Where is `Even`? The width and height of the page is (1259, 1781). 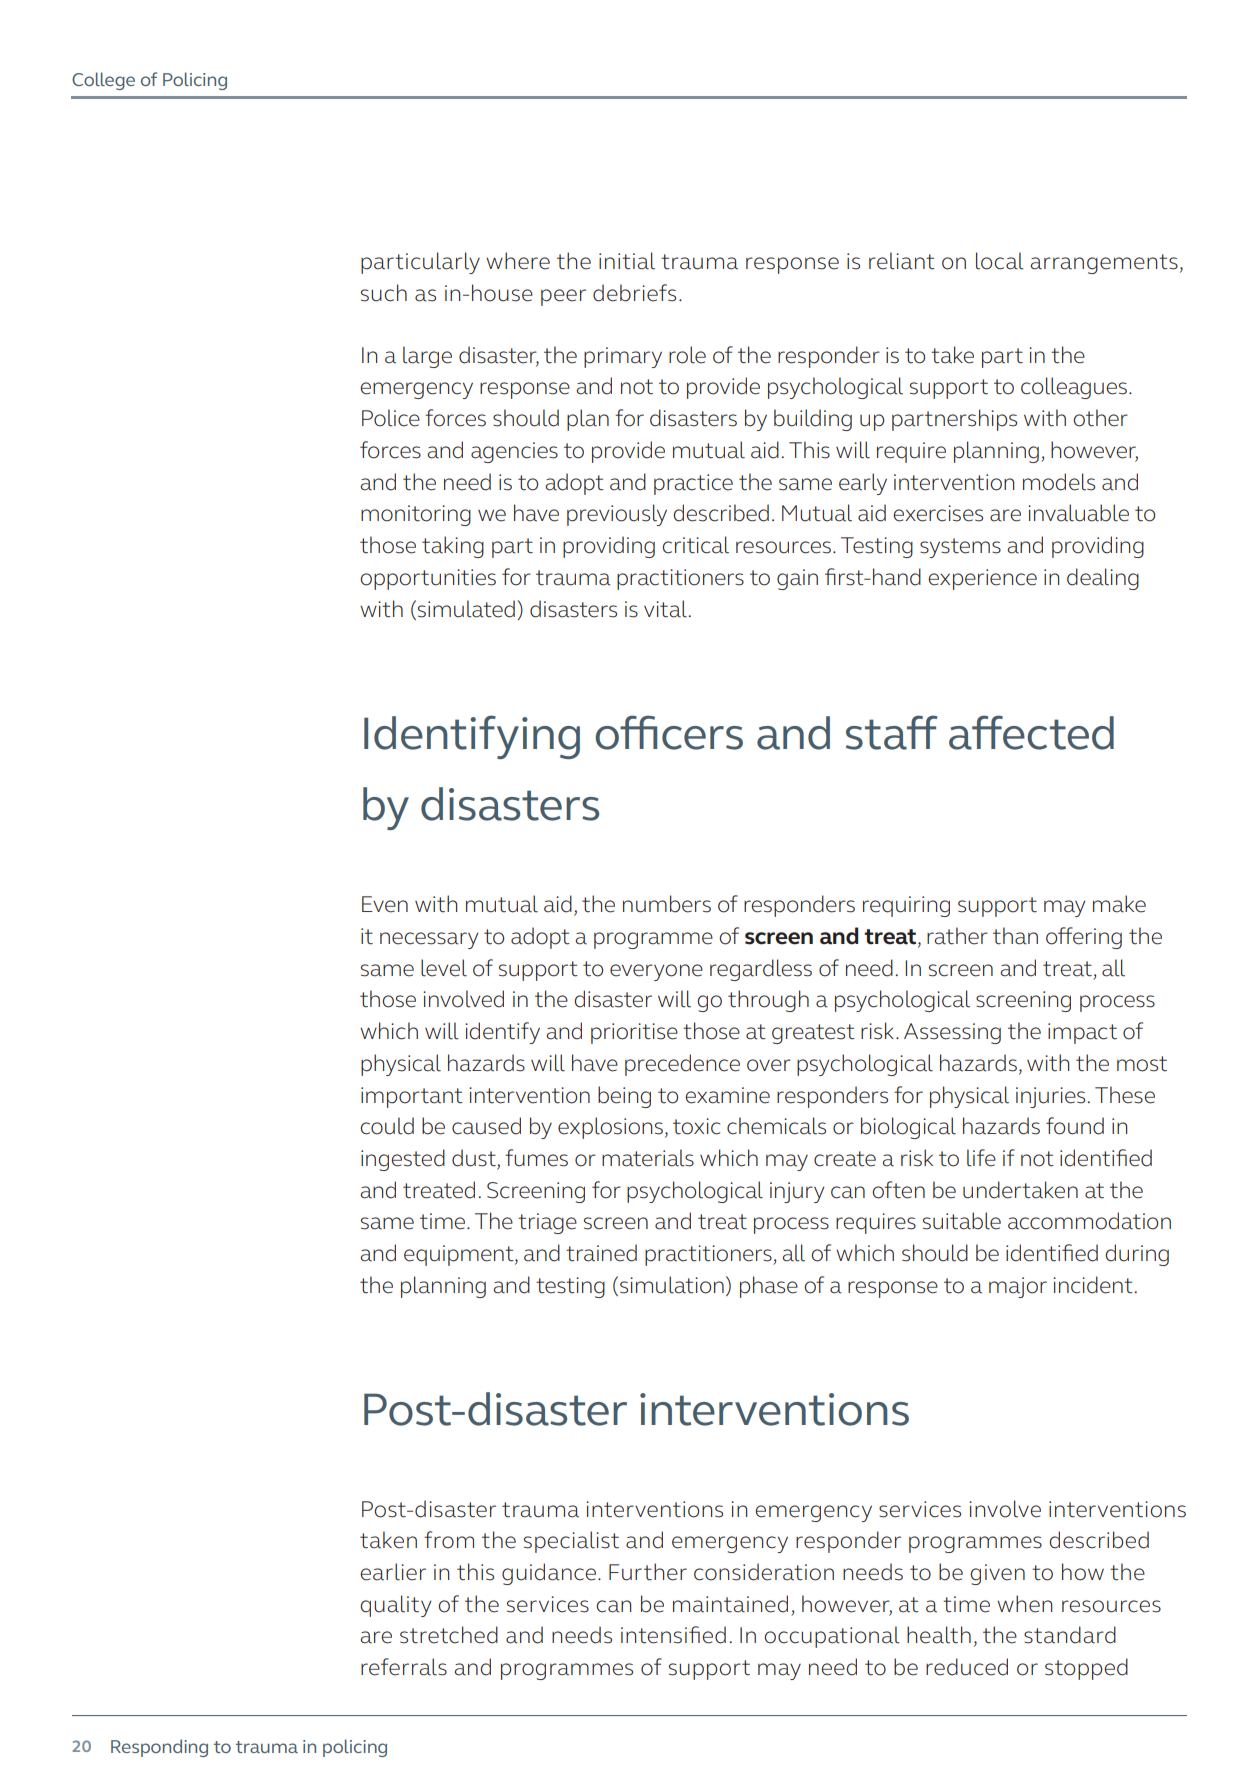 Even is located at coordinates (385, 904).
